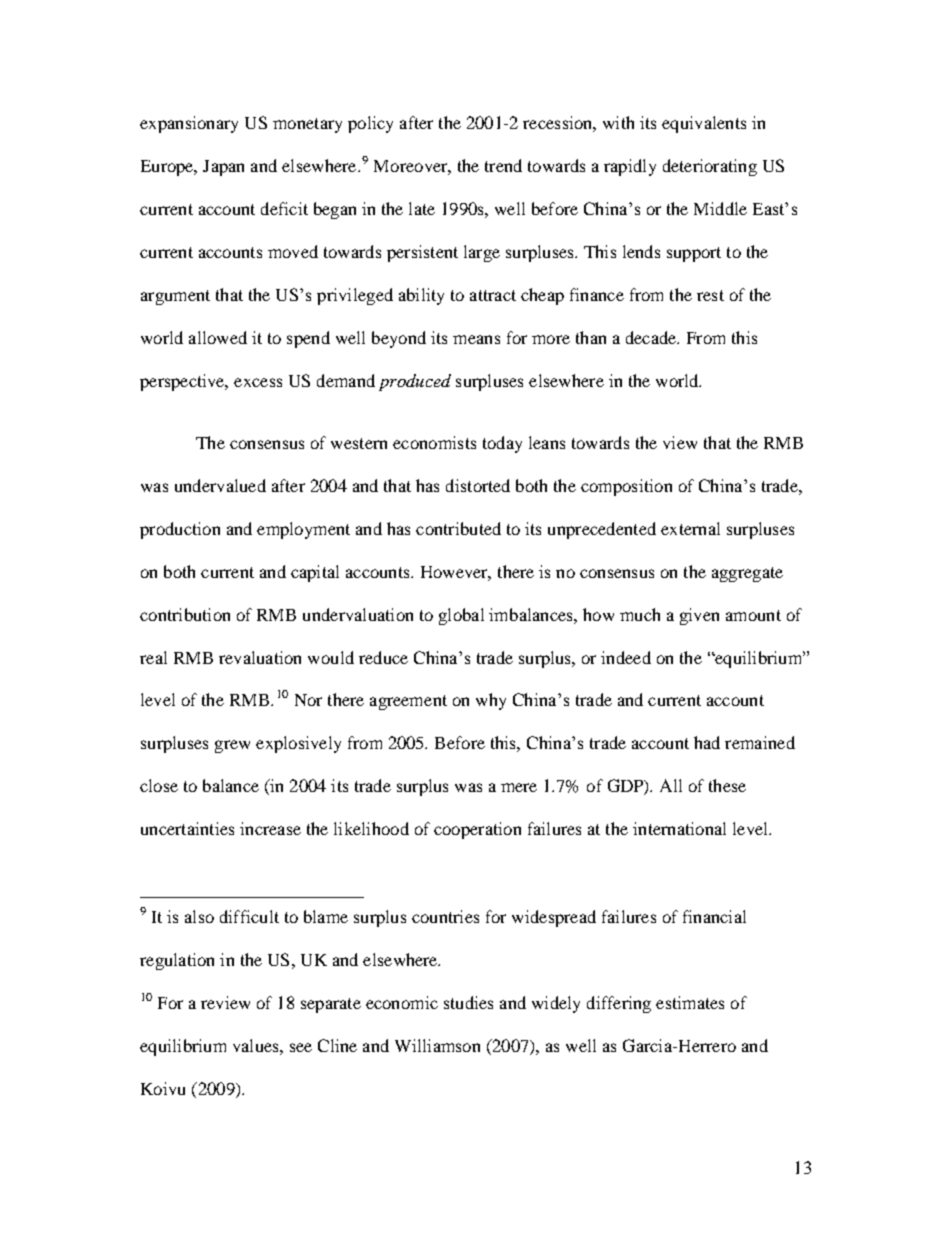 The width and height of the page is (952, 1233). Describe the element at coordinates (301, 1047) in the page. I see `see` at that location.
